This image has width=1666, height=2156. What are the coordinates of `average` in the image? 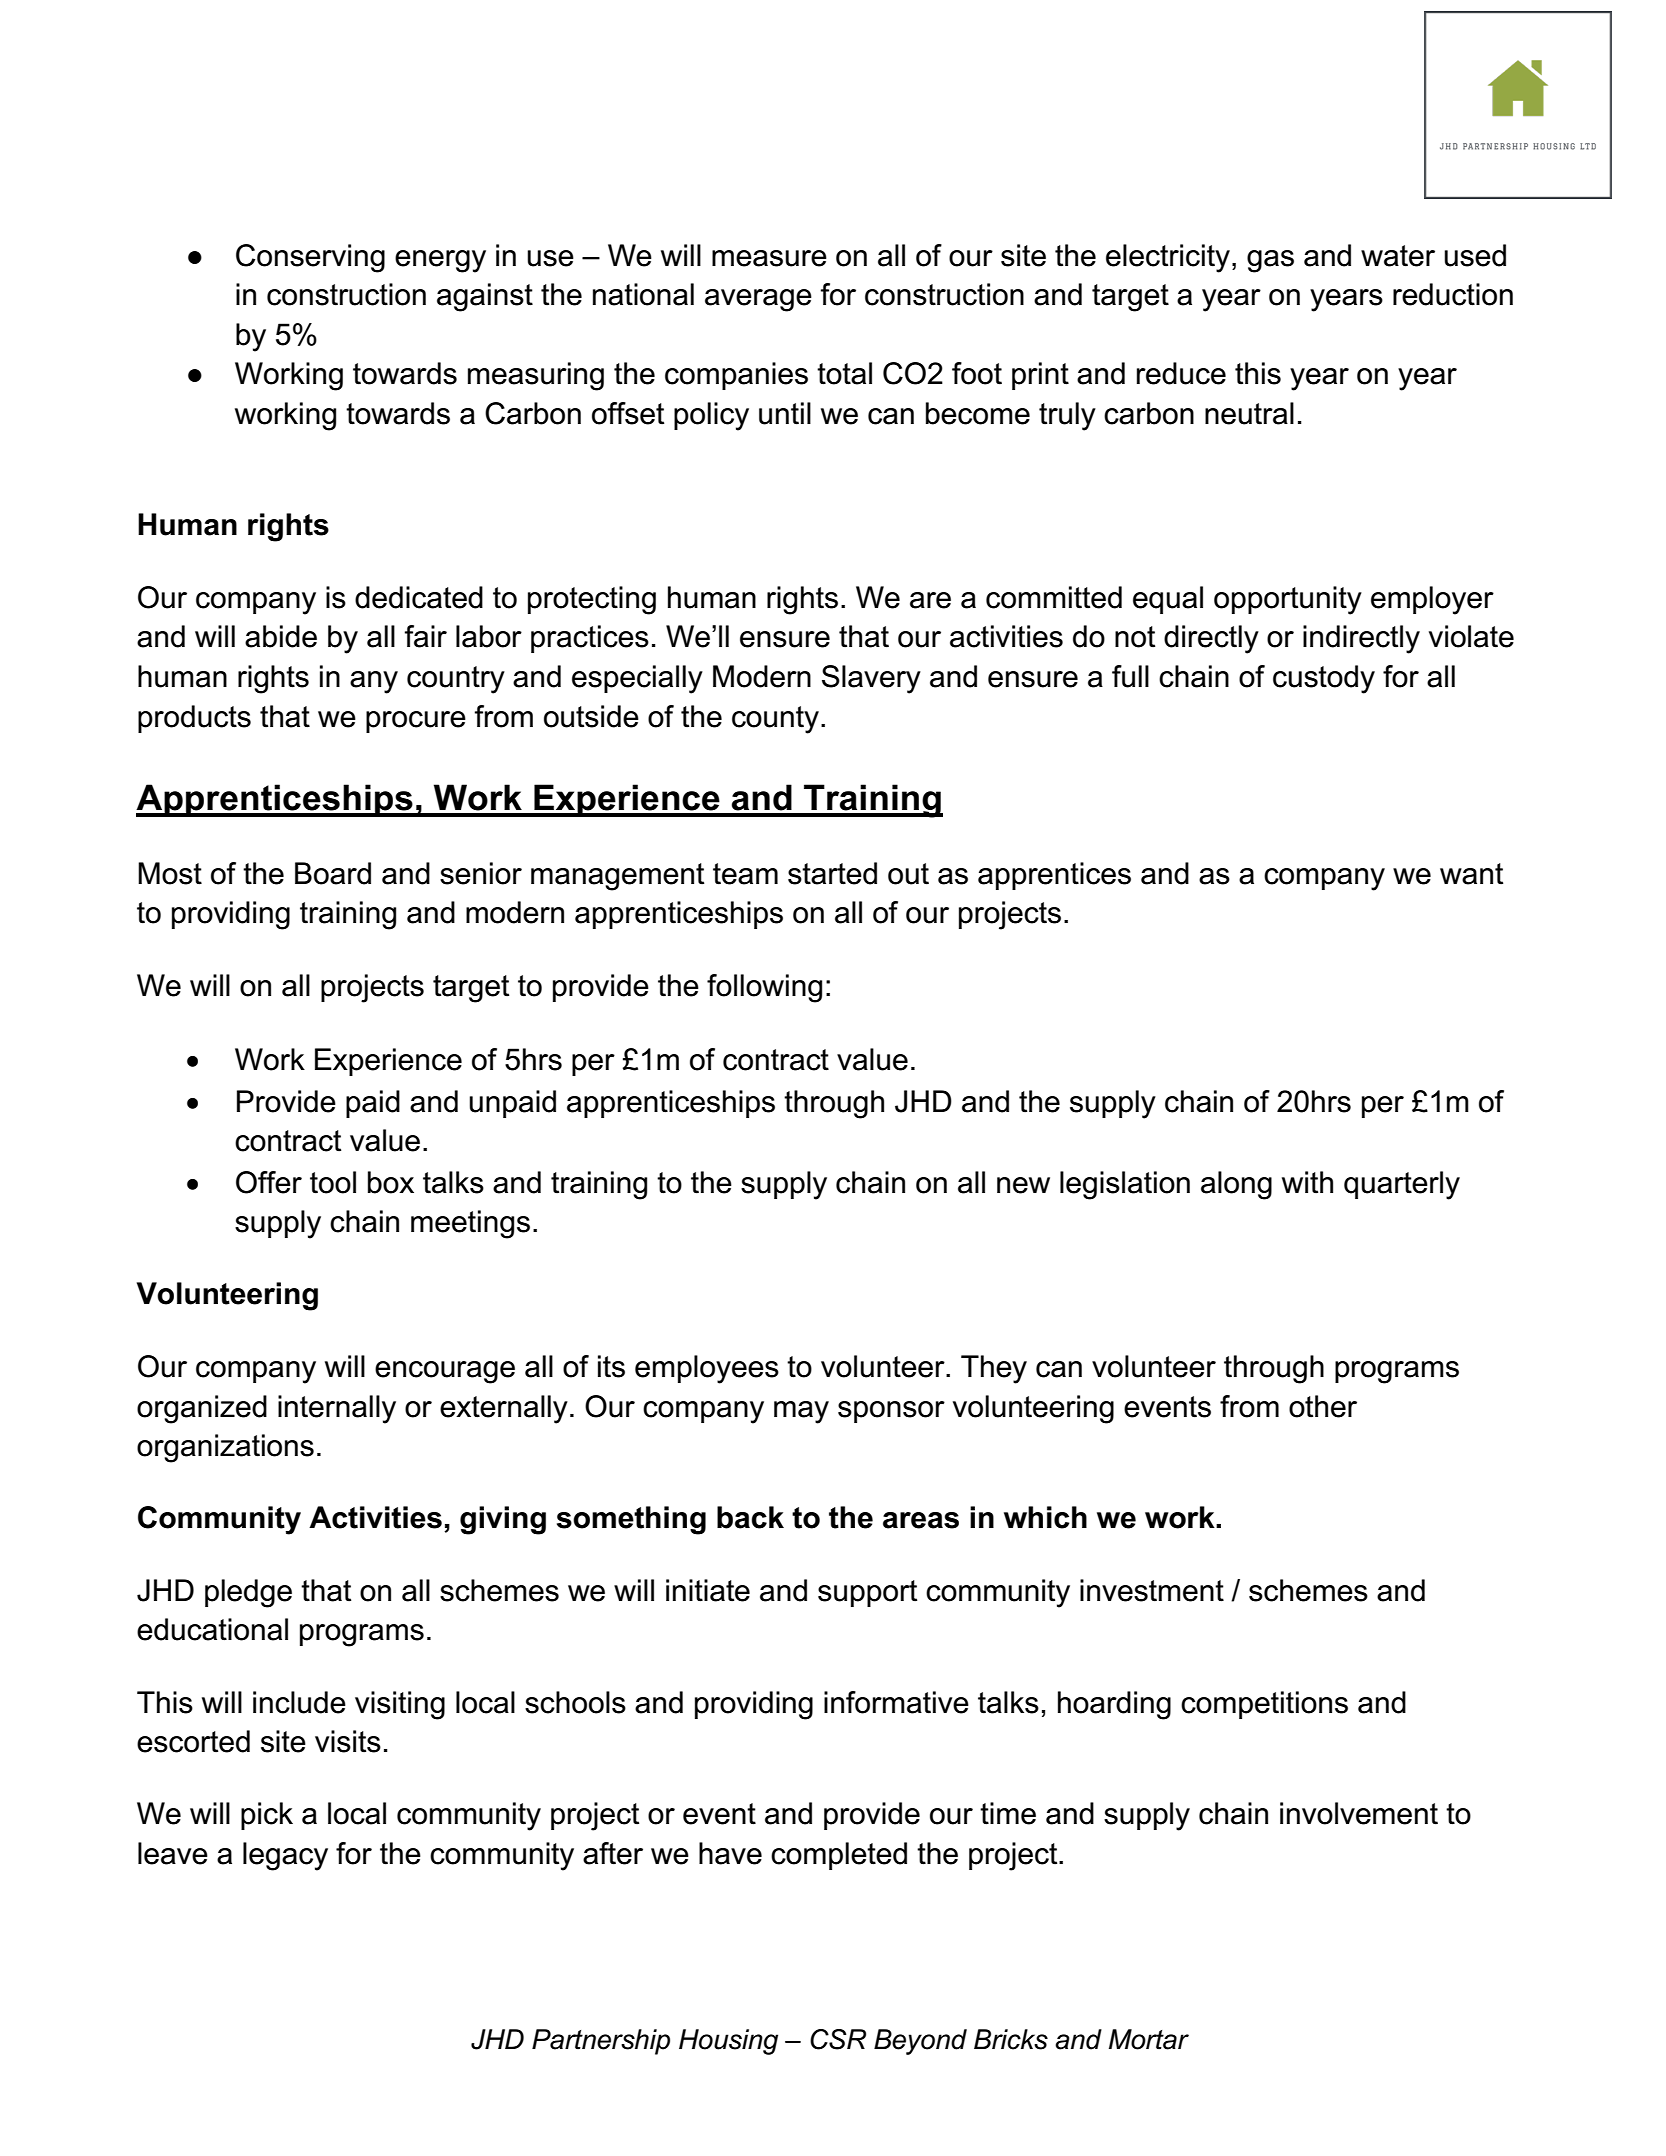 It's located at (758, 300).
